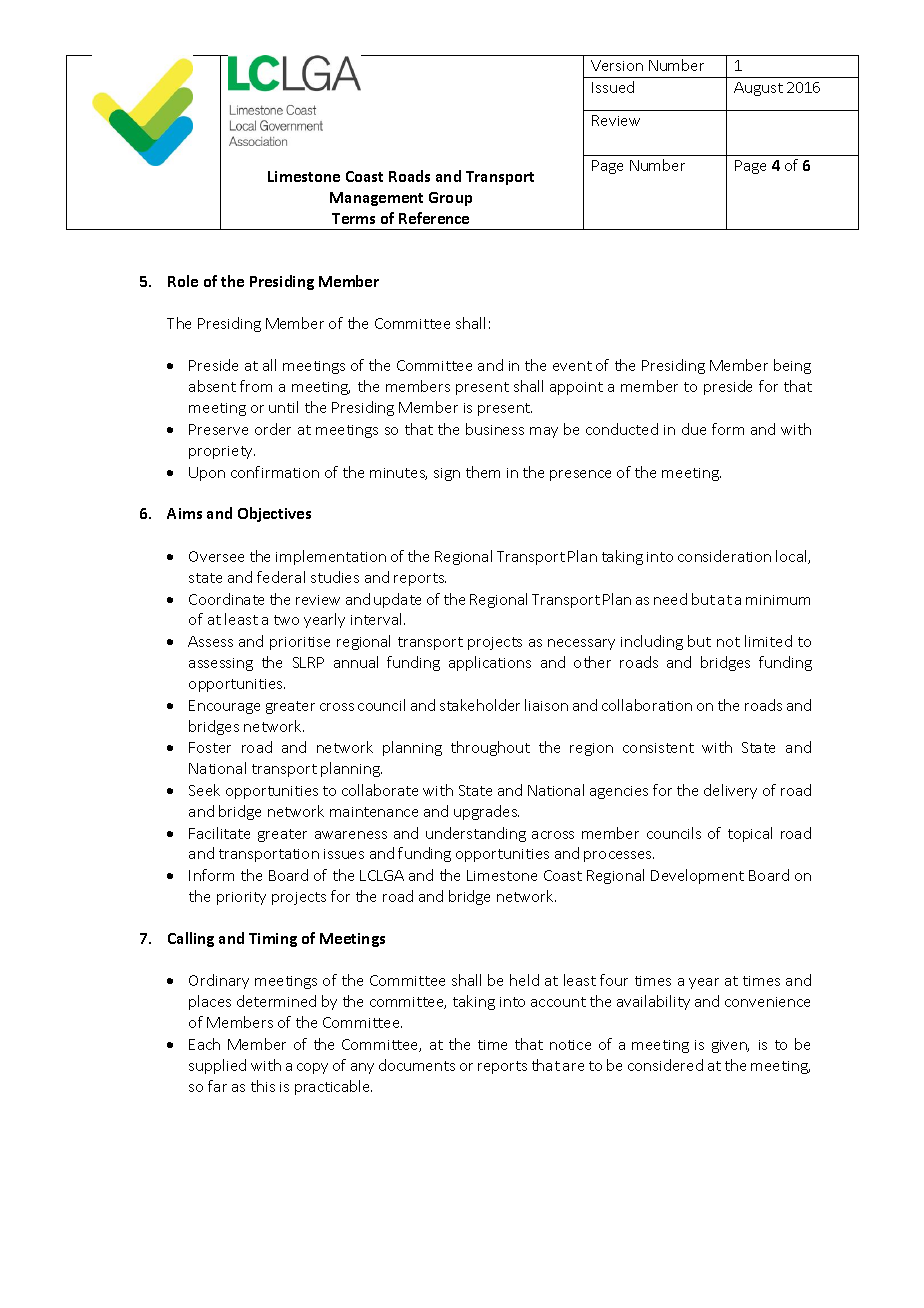 The width and height of the screenshot is (924, 1308). I want to click on documents, so click(417, 1065).
